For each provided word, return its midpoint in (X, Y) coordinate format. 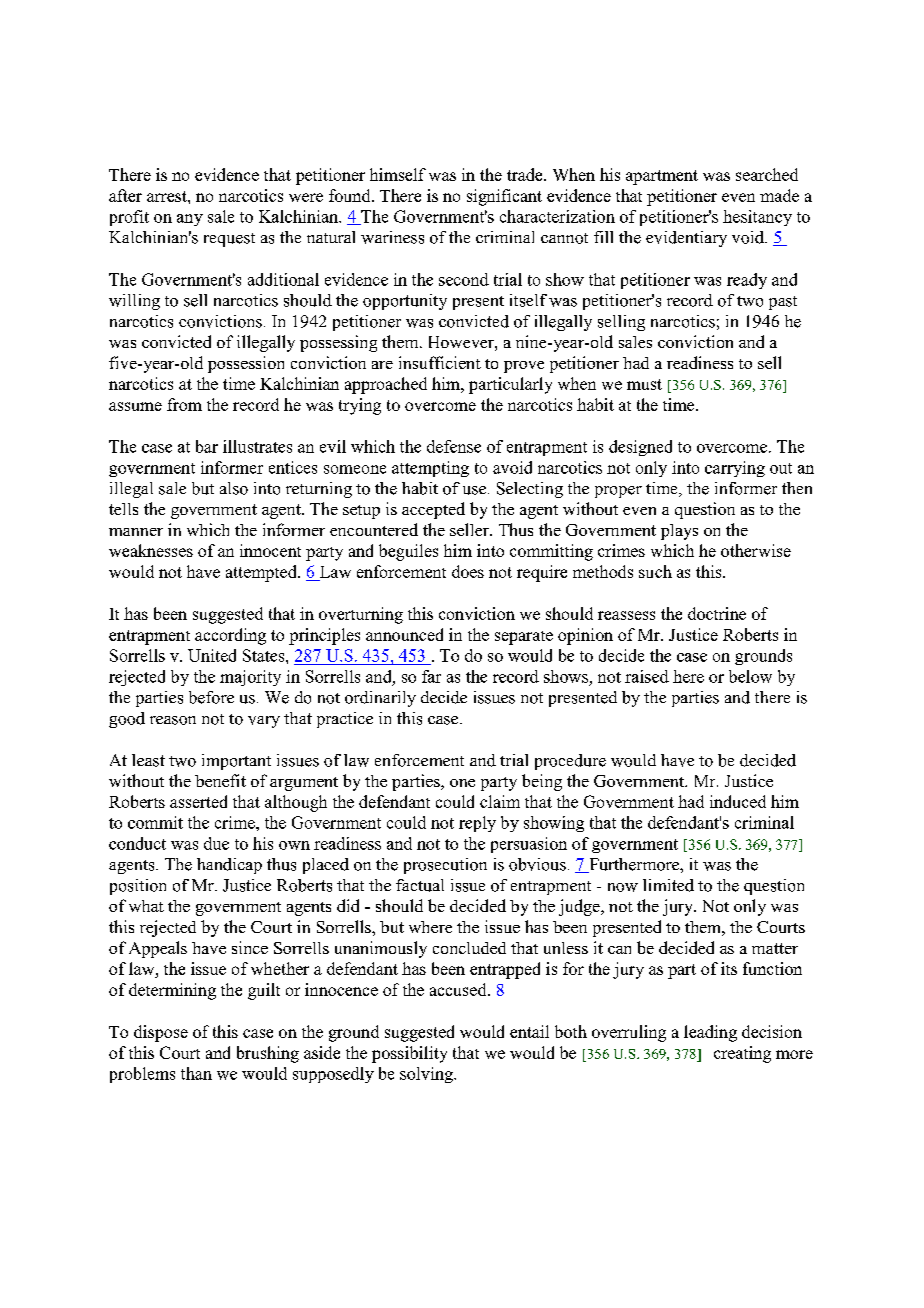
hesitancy (757, 218)
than (196, 1073)
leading (710, 1033)
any (190, 220)
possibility (409, 1054)
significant (504, 197)
